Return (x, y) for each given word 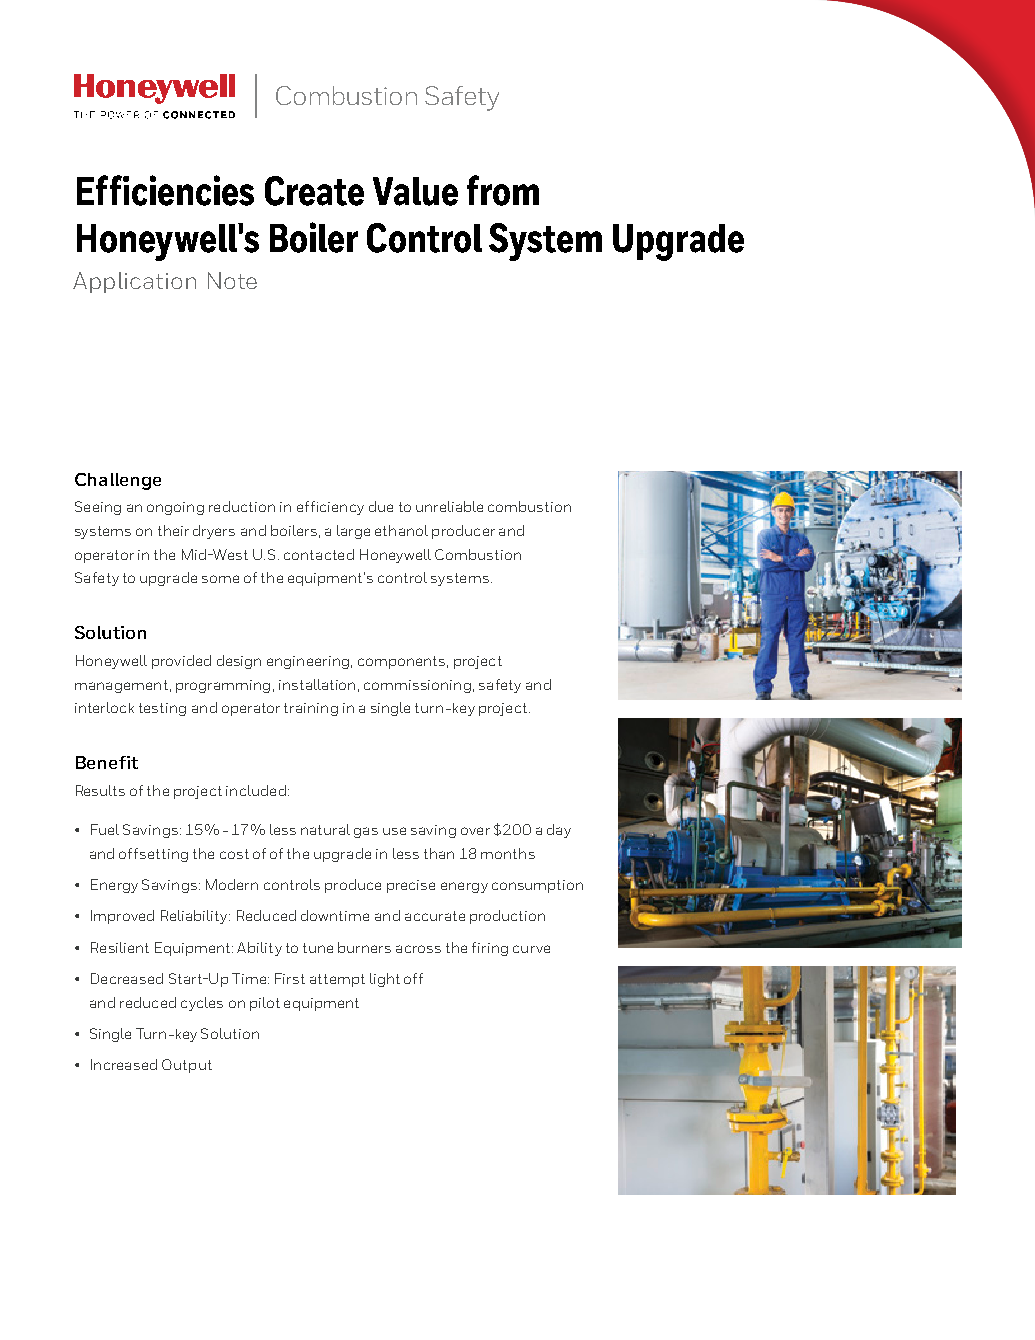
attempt (337, 980)
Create (314, 191)
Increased (124, 1064)
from (503, 190)
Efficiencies (165, 190)
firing (490, 949)
